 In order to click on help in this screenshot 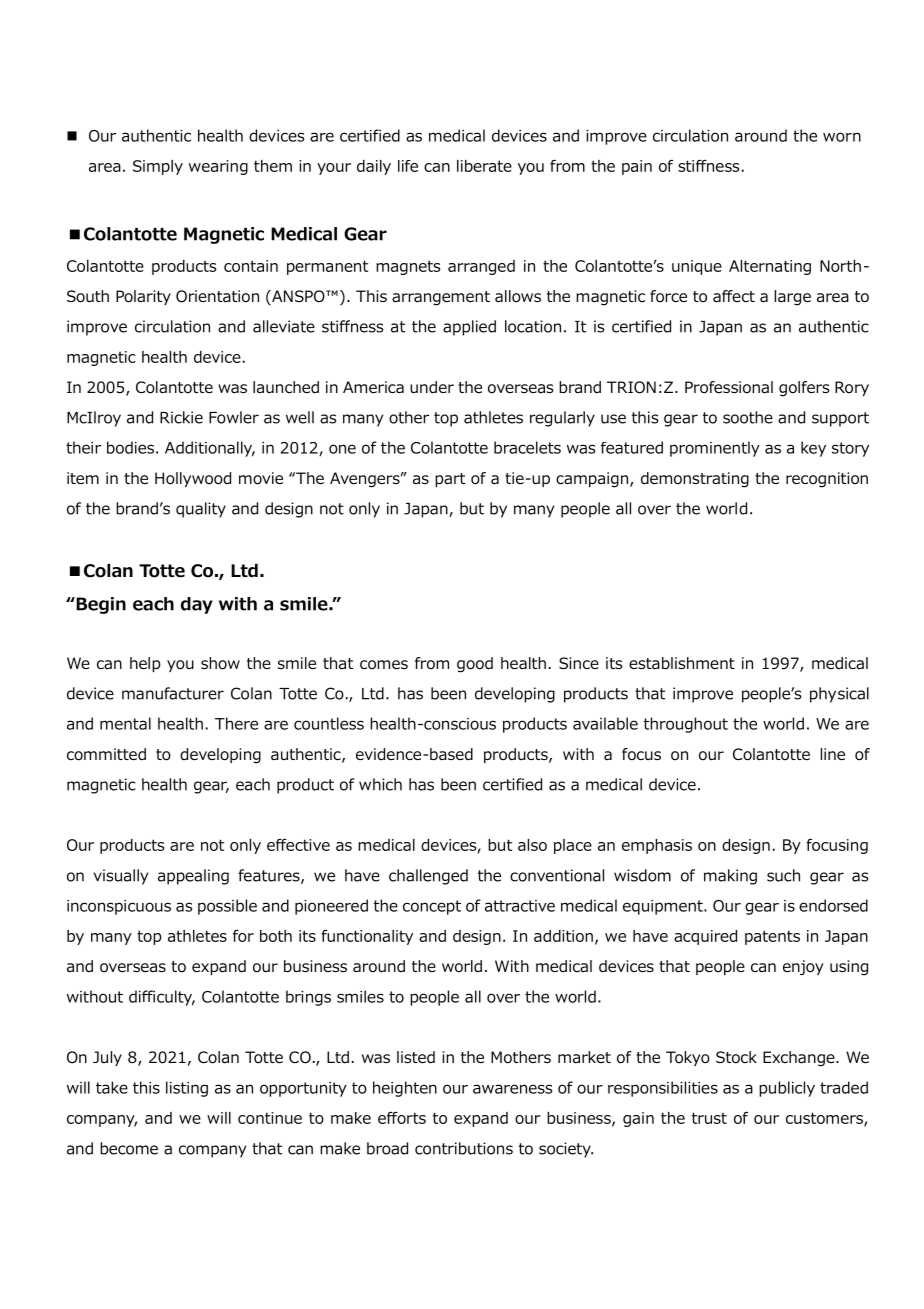, I will do `click(145, 664)`.
